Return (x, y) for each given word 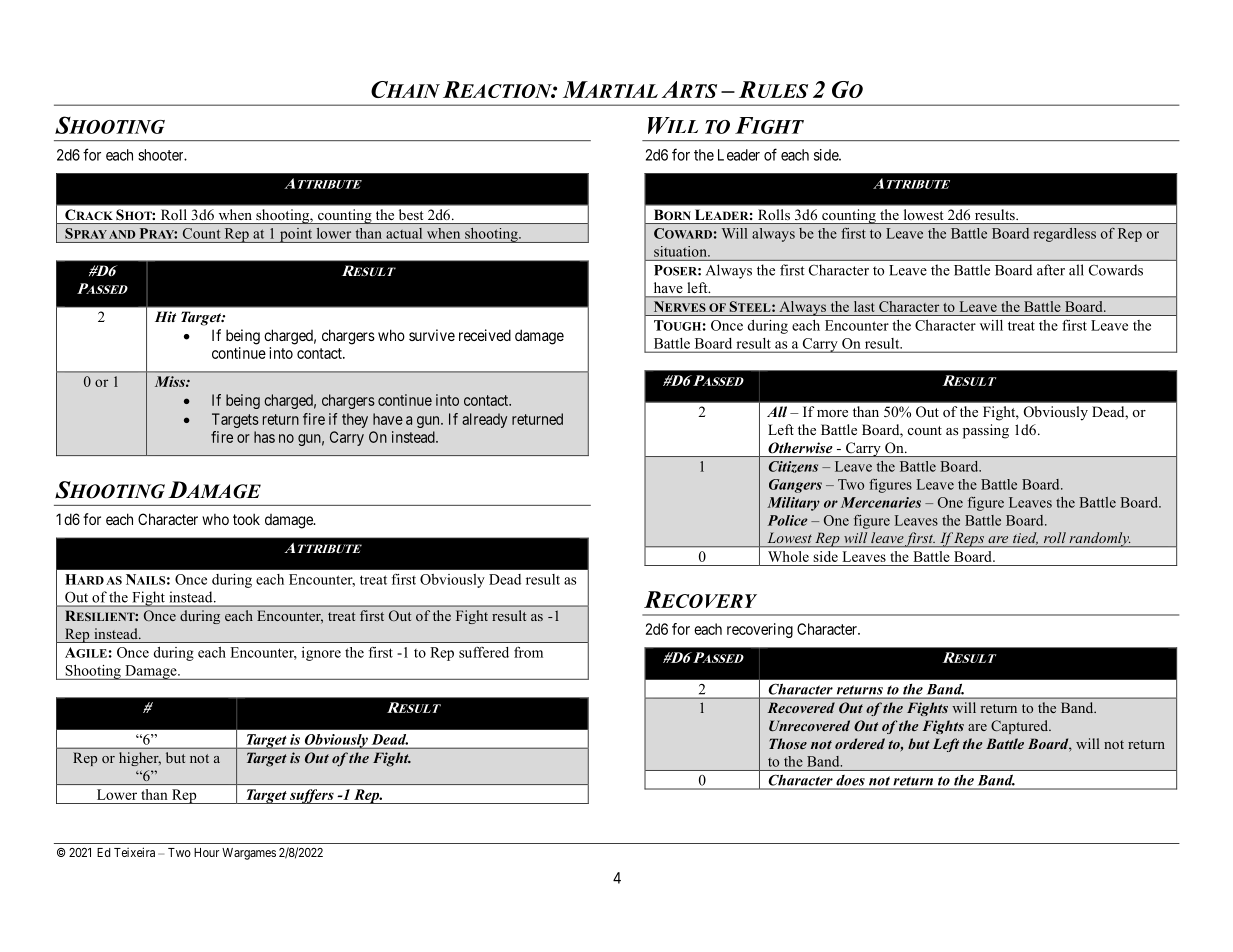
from (528, 652)
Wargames (249, 854)
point (296, 235)
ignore (321, 654)
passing (986, 431)
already (484, 420)
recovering (760, 630)
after (1051, 270)
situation (681, 251)
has (264, 437)
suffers (312, 796)
